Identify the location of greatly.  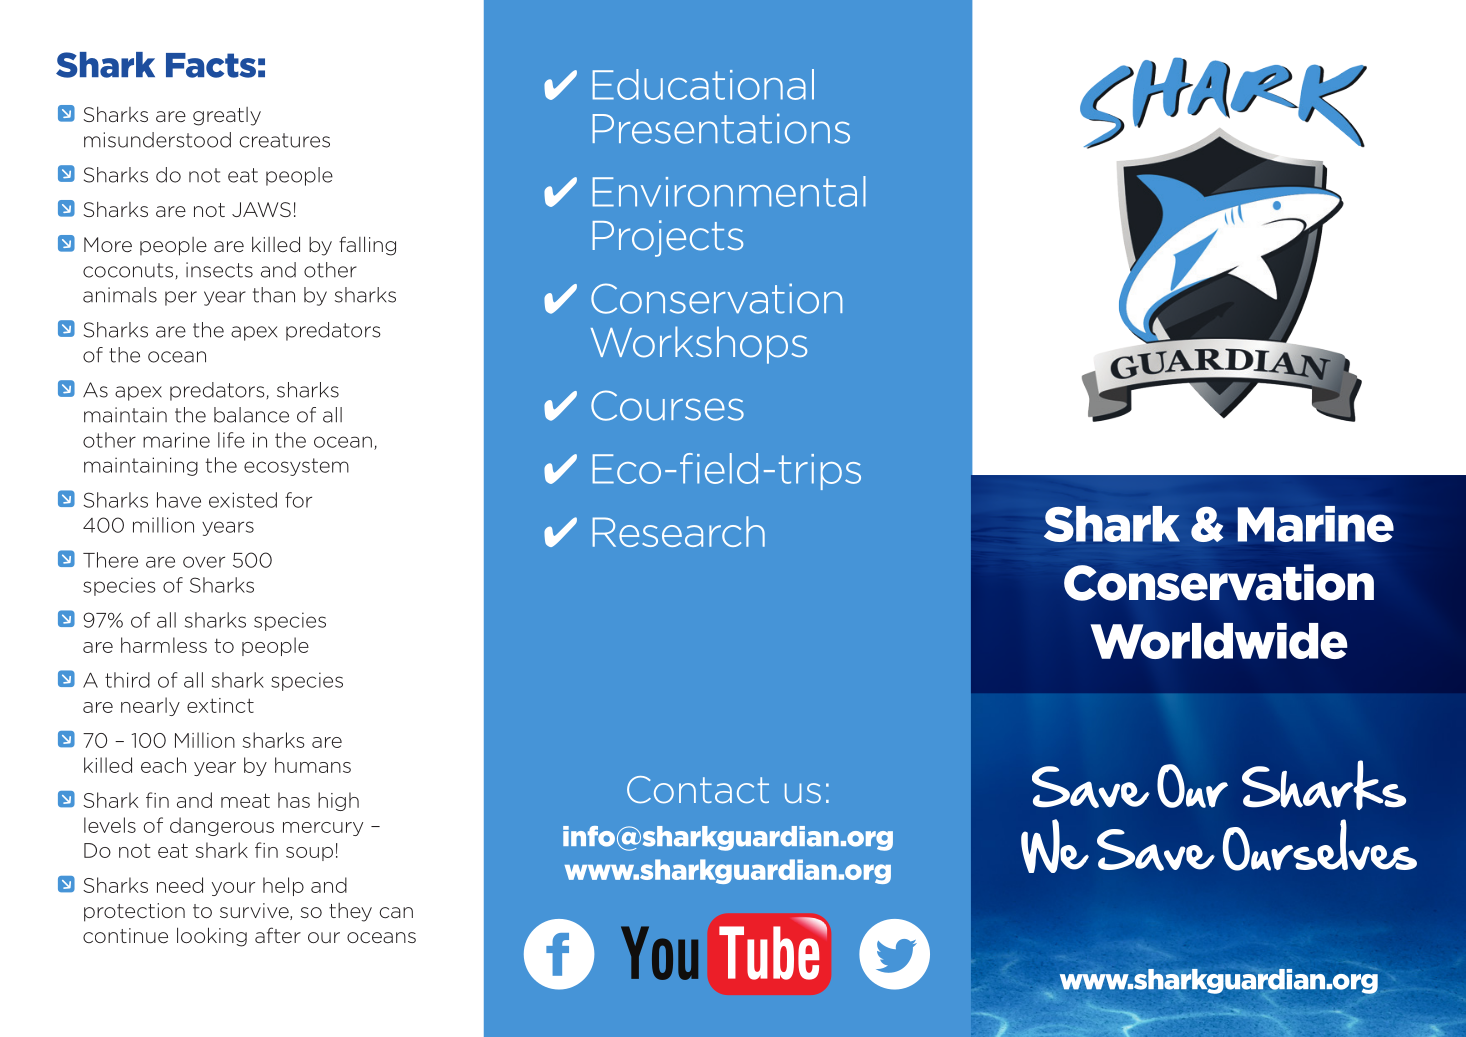
(227, 116).
